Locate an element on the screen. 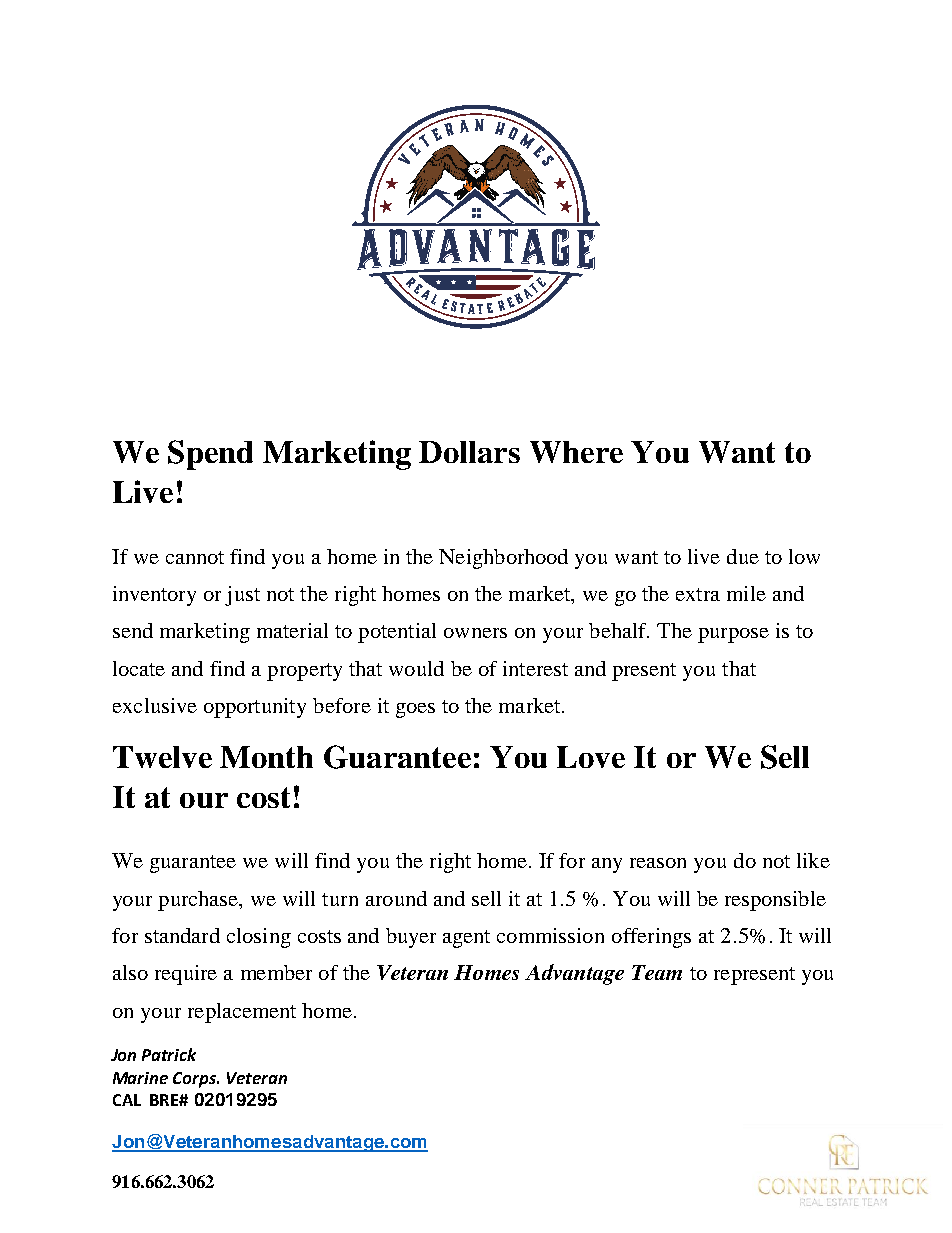 The width and height of the screenshot is (952, 1233). Spend is located at coordinates (210, 455).
